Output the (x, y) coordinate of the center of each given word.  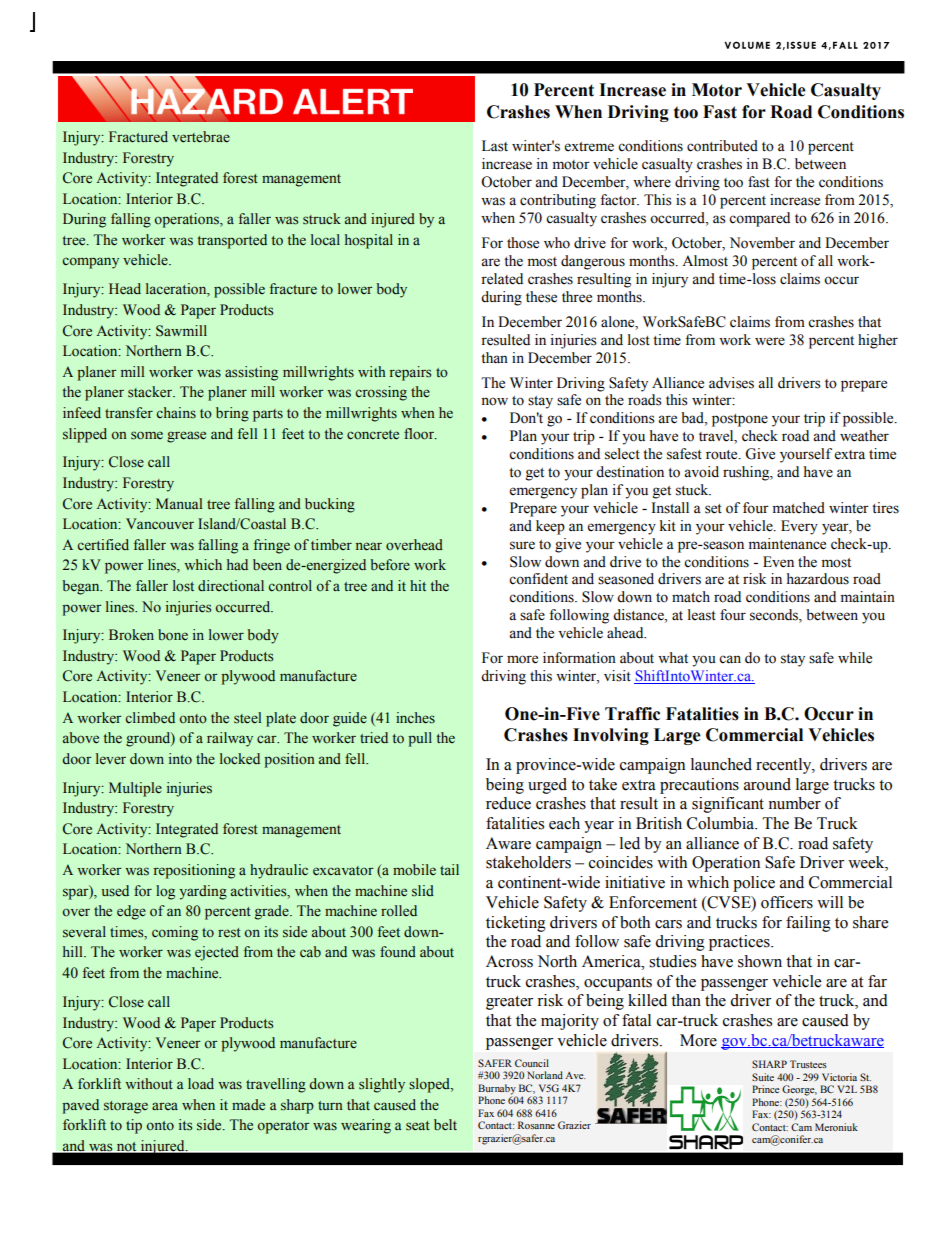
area (165, 1106)
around (767, 784)
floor (420, 434)
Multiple (135, 789)
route (723, 455)
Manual (179, 503)
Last (495, 146)
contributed (722, 146)
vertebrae (201, 137)
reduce (508, 803)
